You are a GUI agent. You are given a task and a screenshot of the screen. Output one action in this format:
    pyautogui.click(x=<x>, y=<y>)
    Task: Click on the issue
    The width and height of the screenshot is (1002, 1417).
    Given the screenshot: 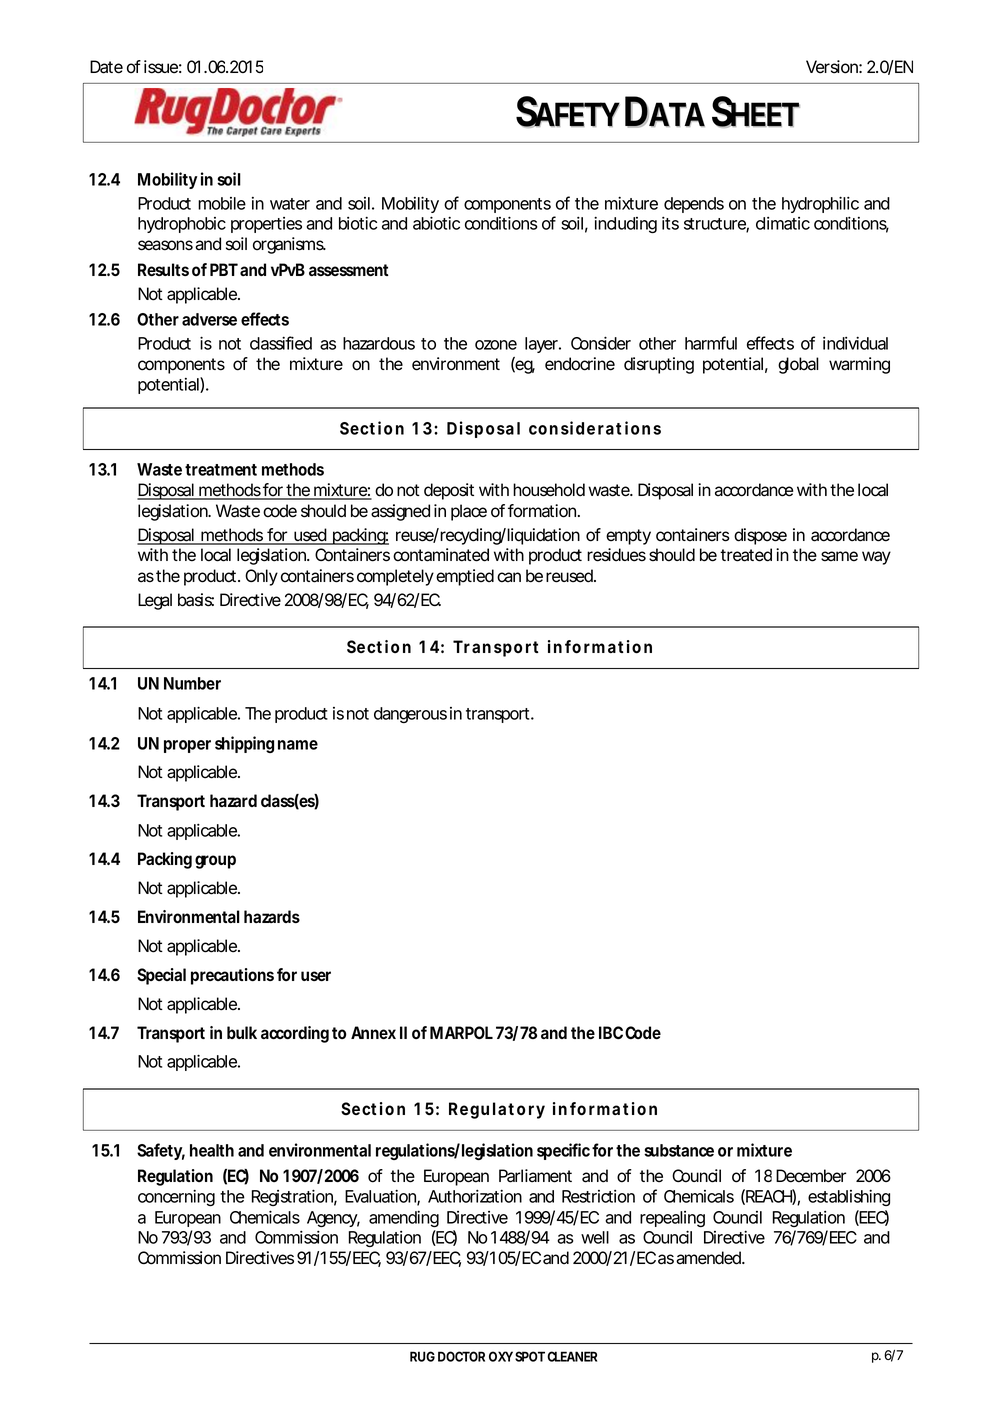 What is the action you would take?
    pyautogui.click(x=161, y=67)
